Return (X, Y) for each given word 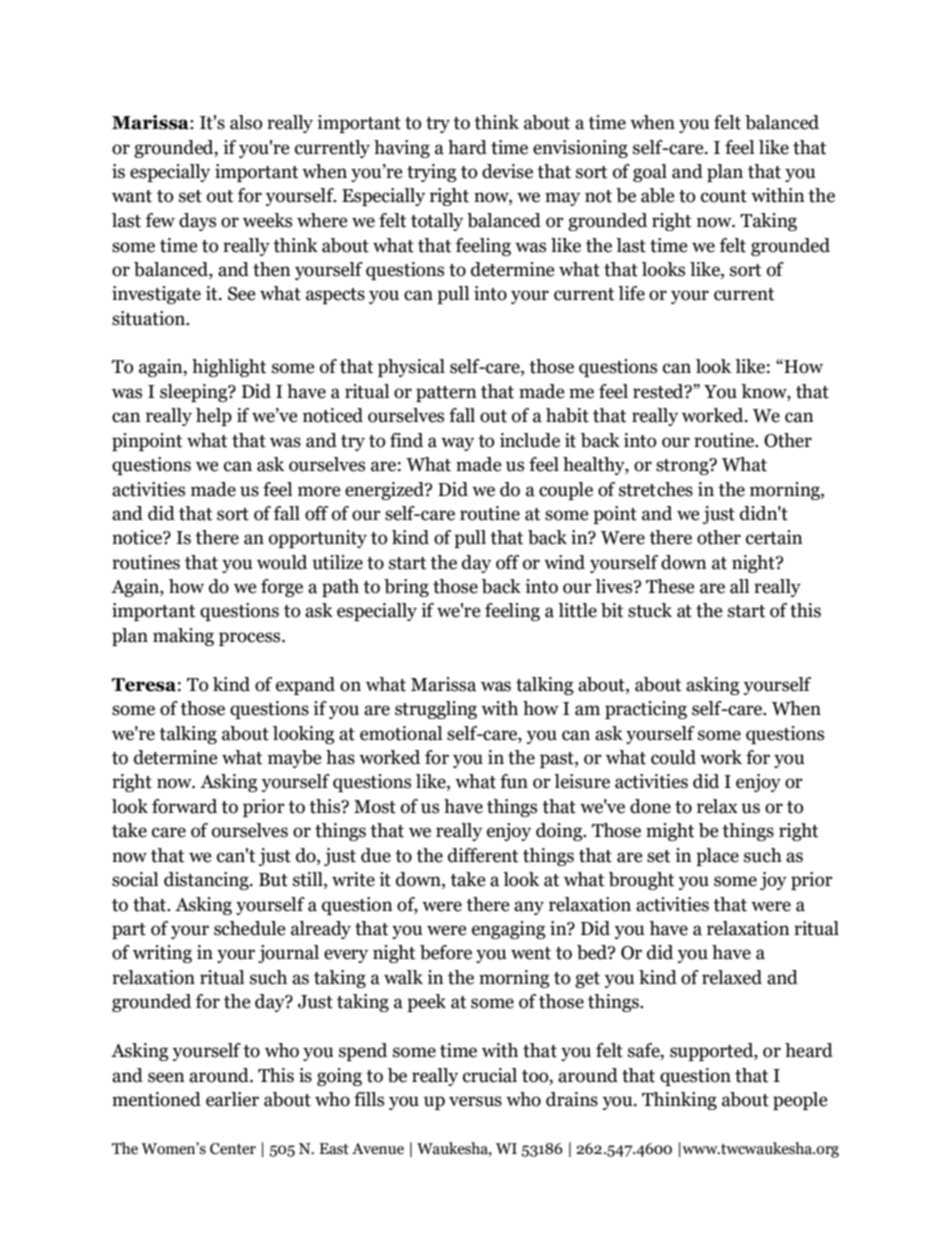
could (673, 757)
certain (774, 537)
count (724, 196)
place (717, 857)
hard (467, 147)
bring (406, 588)
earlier (232, 1099)
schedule (250, 928)
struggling (436, 710)
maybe (295, 759)
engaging (509, 930)
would (282, 562)
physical (411, 368)
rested (659, 391)
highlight (229, 368)
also (246, 122)
